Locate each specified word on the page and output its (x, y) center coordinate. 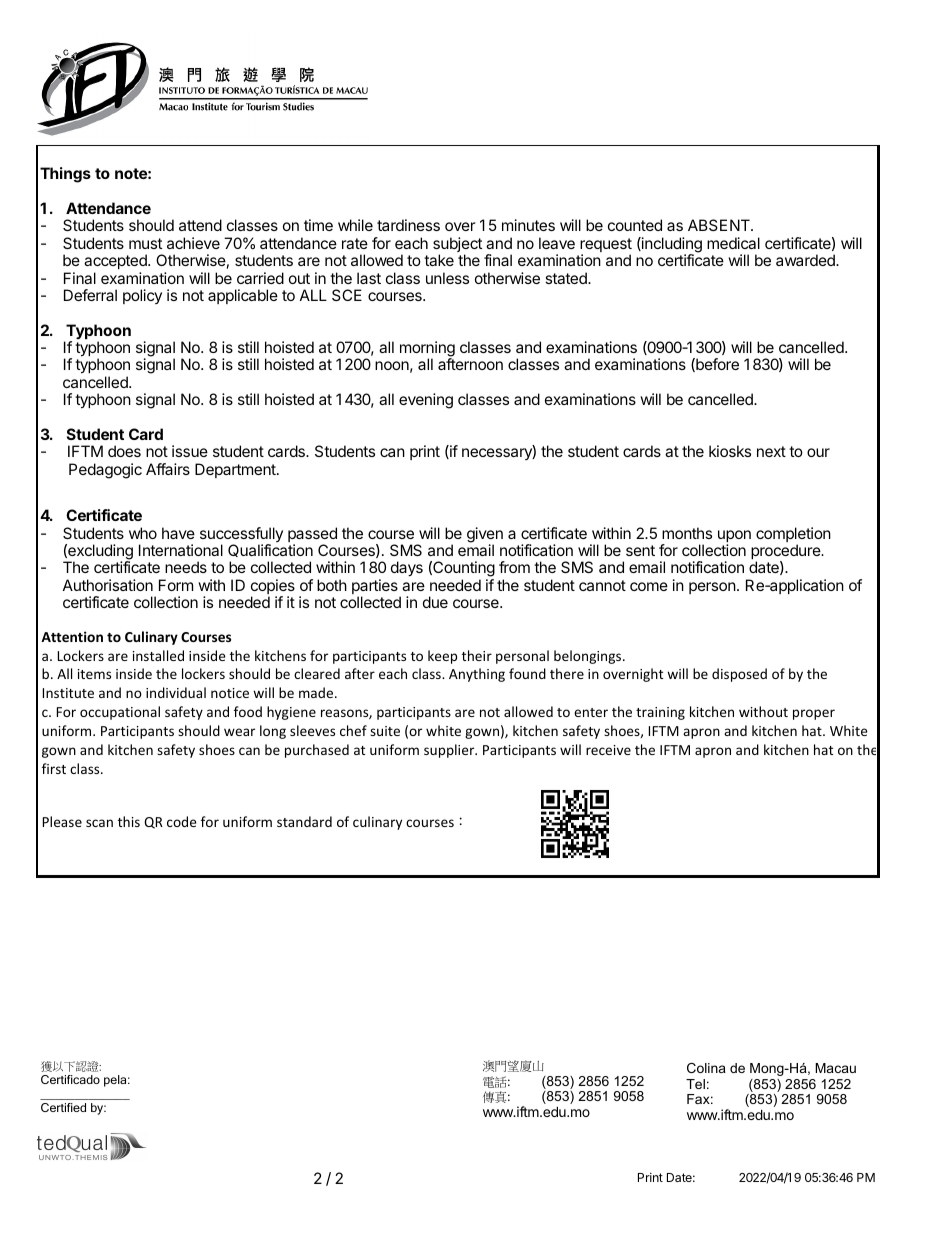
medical (733, 243)
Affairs (168, 469)
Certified (63, 1107)
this (129, 821)
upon (734, 537)
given (485, 536)
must (145, 243)
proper (814, 714)
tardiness (408, 225)
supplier (450, 751)
